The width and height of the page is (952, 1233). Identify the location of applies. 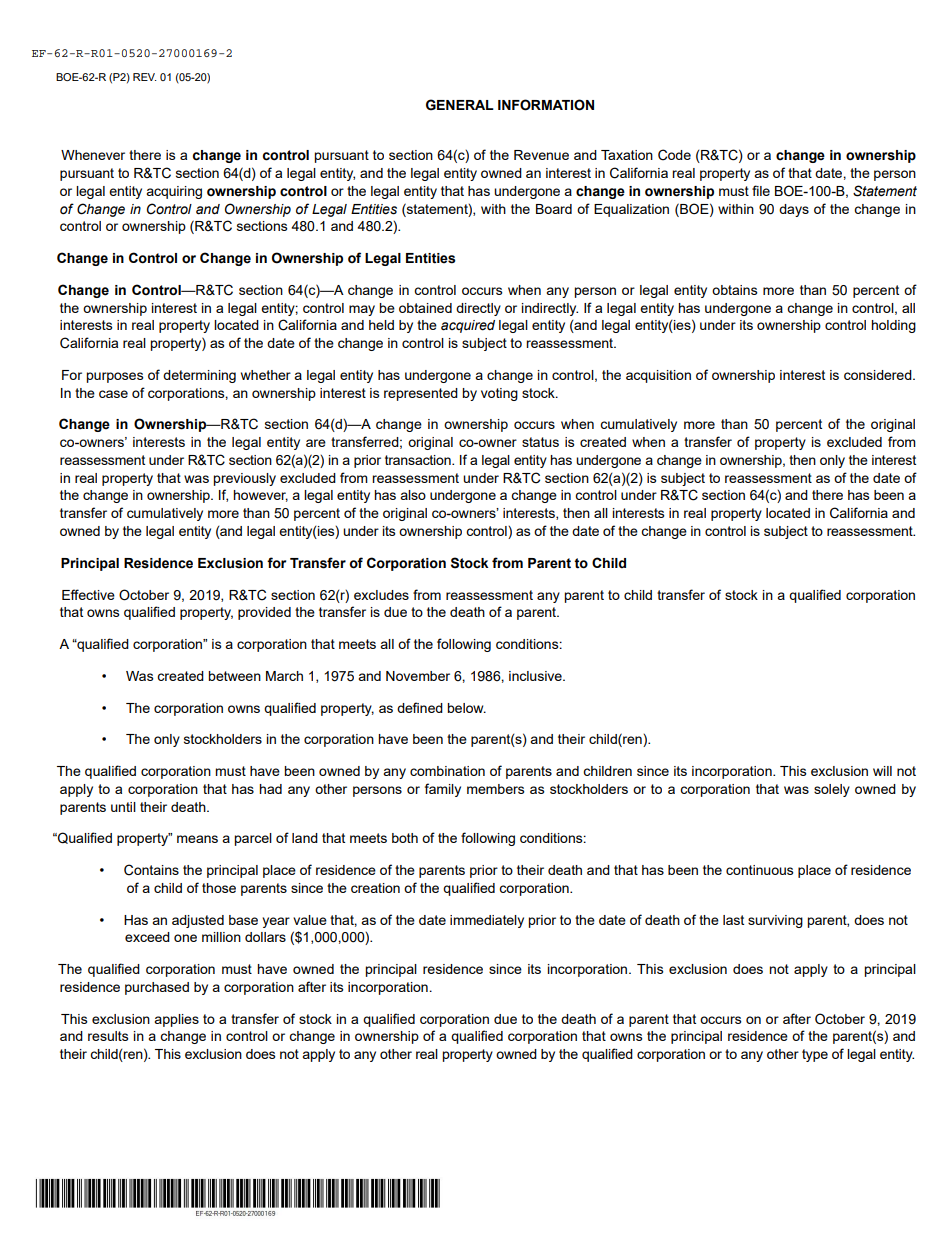
(176, 1020).
